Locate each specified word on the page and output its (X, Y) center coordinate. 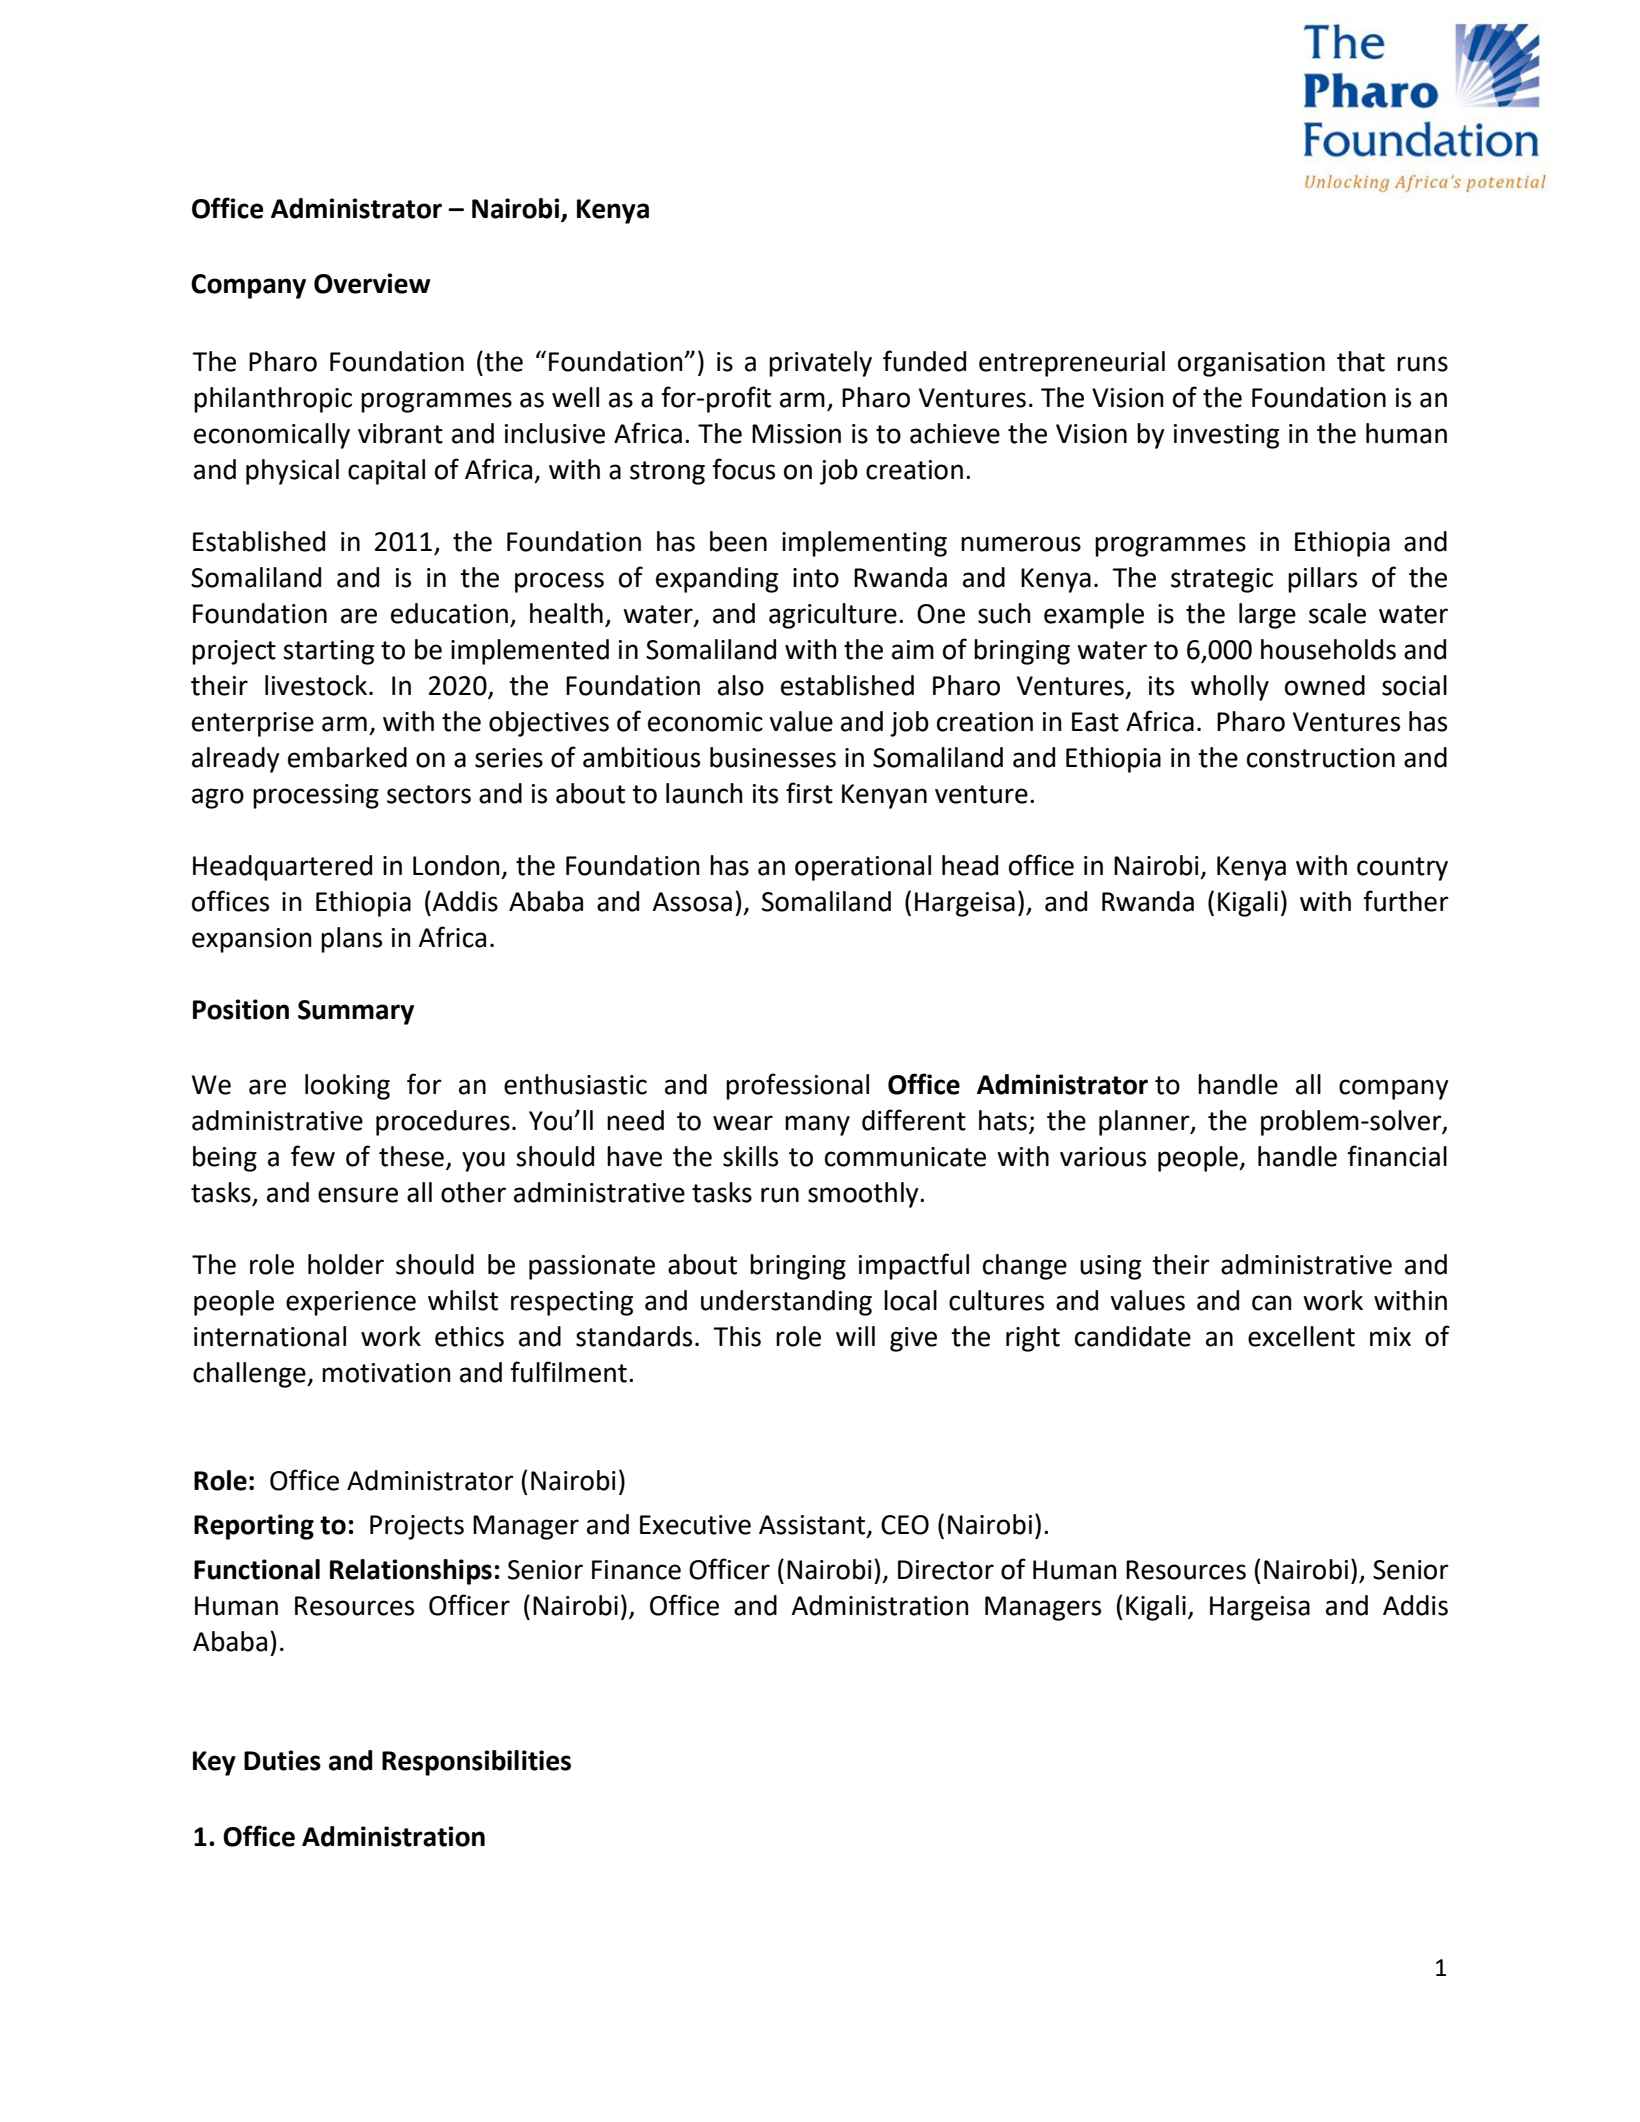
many (817, 1125)
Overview (372, 283)
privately (820, 364)
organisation (1251, 364)
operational (863, 868)
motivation (386, 1373)
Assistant (813, 1526)
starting (328, 652)
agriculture (833, 616)
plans (351, 940)
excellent (1301, 1336)
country (1402, 869)
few (313, 1156)
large (1267, 616)
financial (1397, 1156)
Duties (282, 1760)
